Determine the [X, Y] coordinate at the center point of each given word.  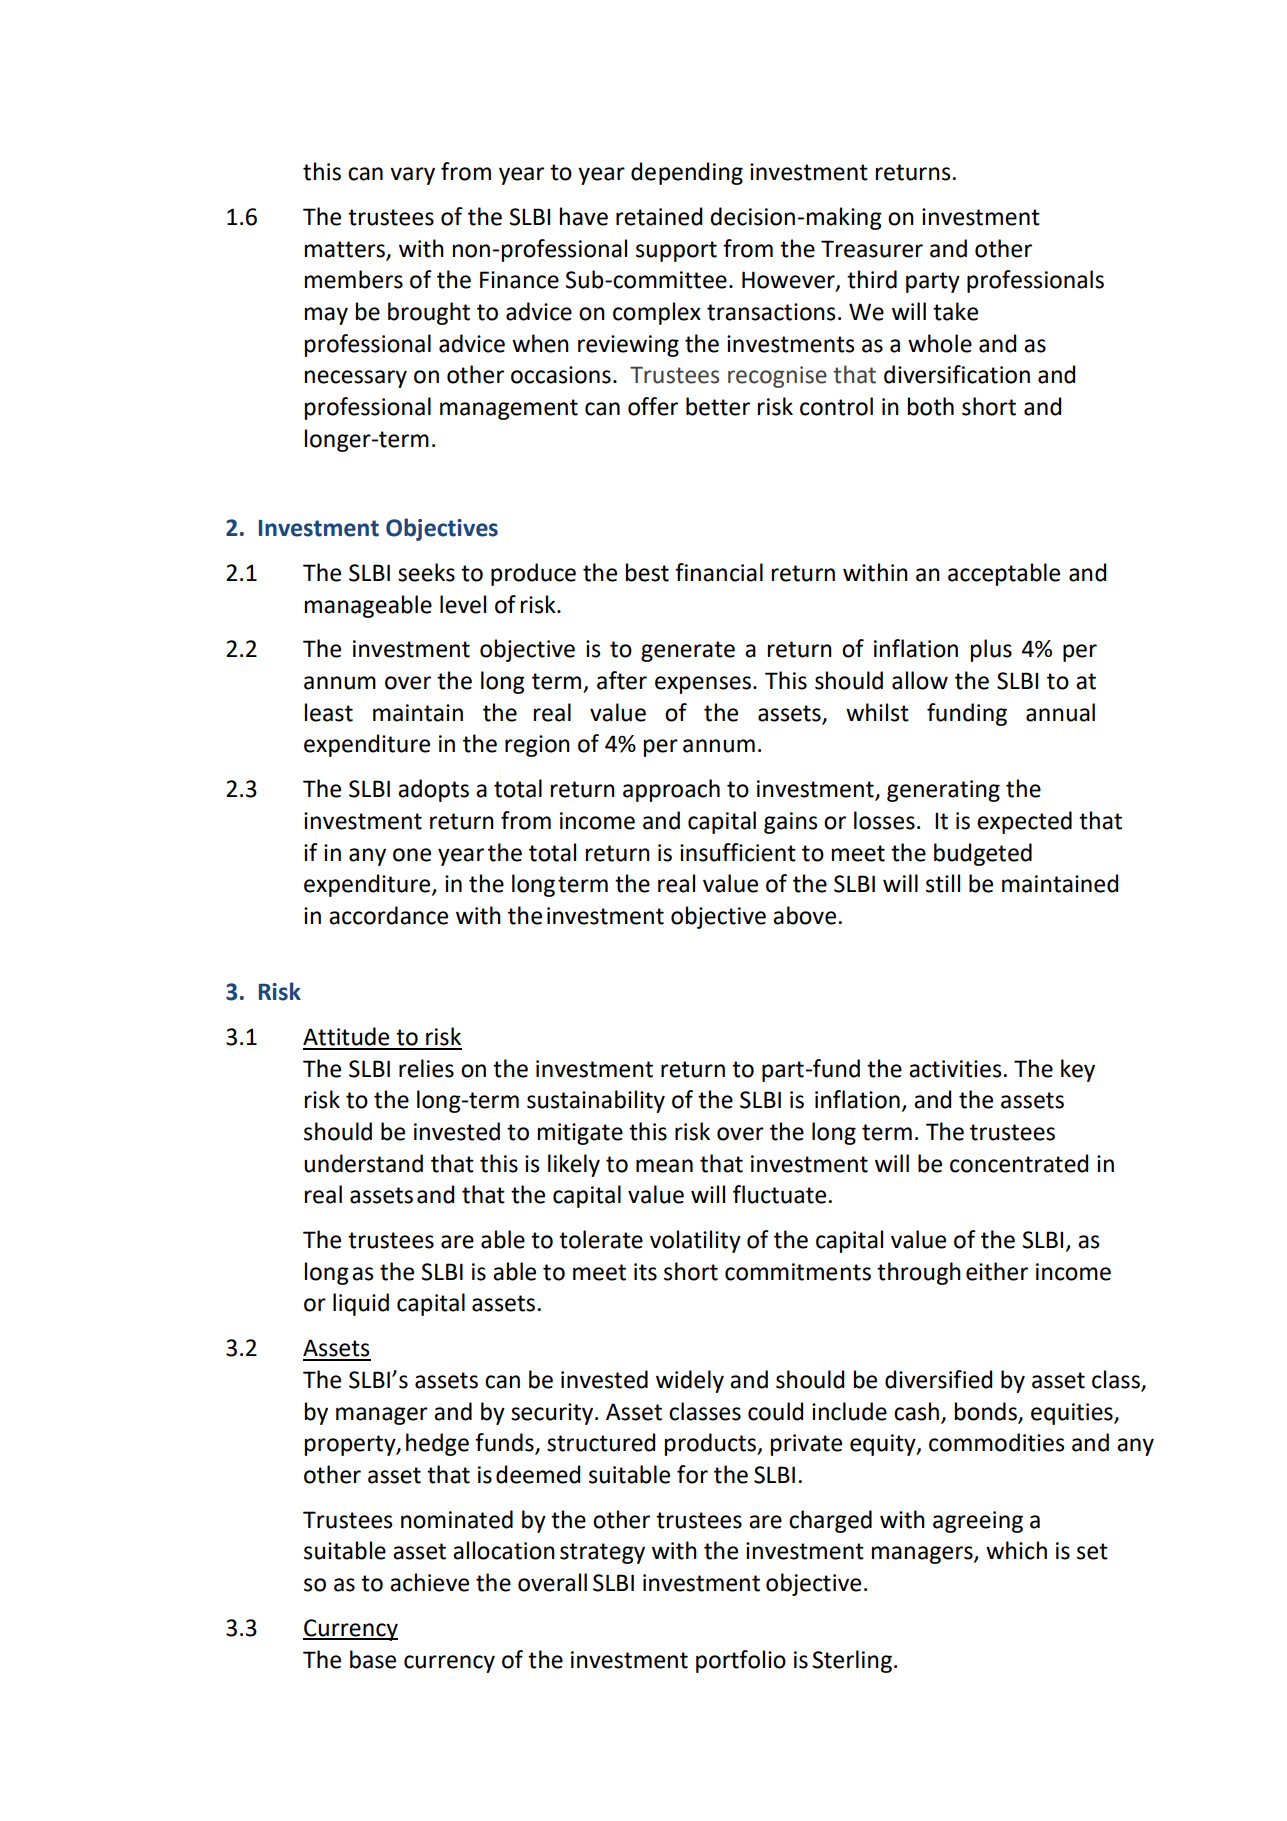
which [1016, 1550]
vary [412, 176]
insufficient [738, 852]
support [676, 251]
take [955, 311]
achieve [429, 1582]
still [943, 883]
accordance [388, 915]
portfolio [741, 1661]
